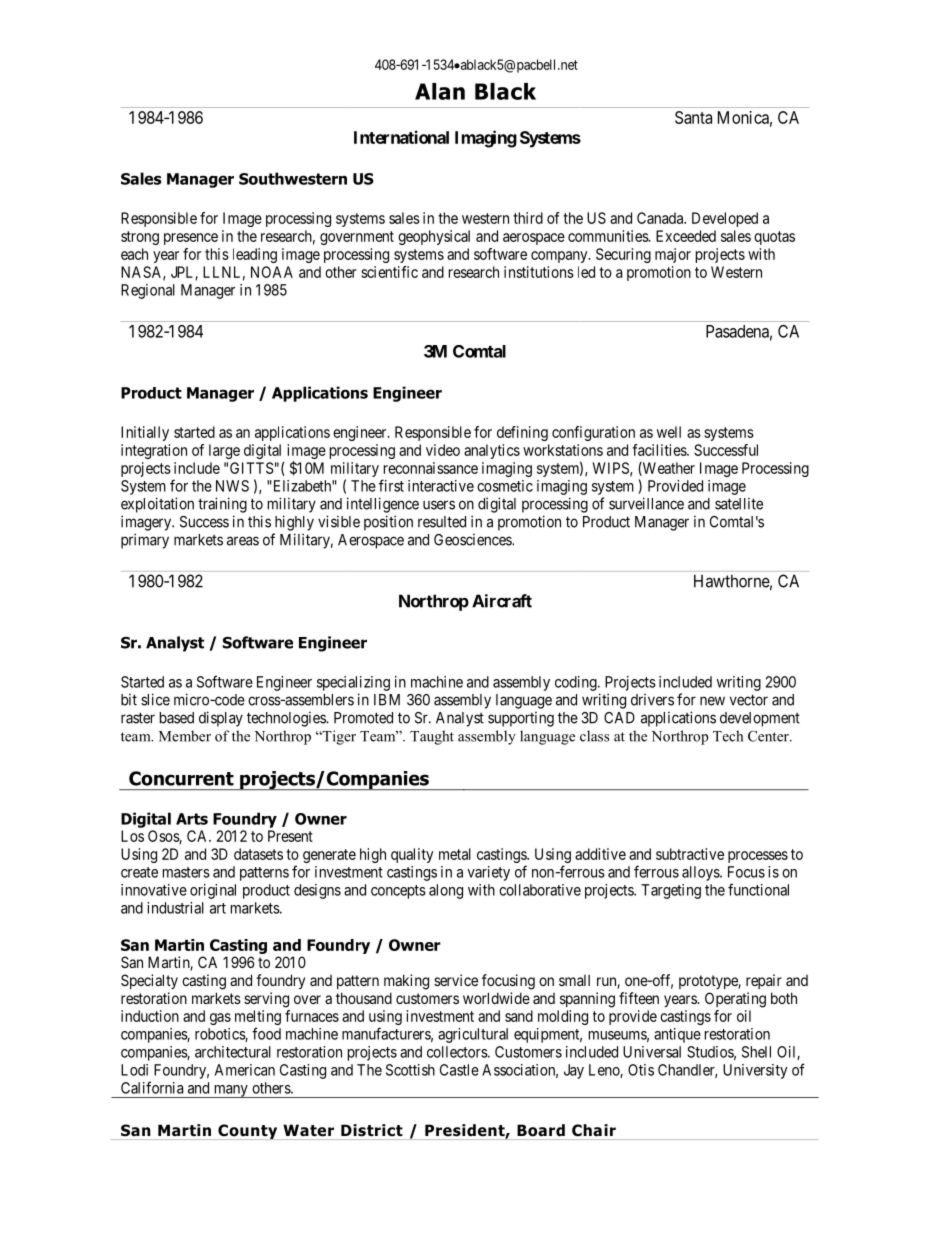 Image resolution: width=952 pixels, height=1233 pixels. What do you see at coordinates (443, 450) in the screenshot?
I see `video` at bounding box center [443, 450].
